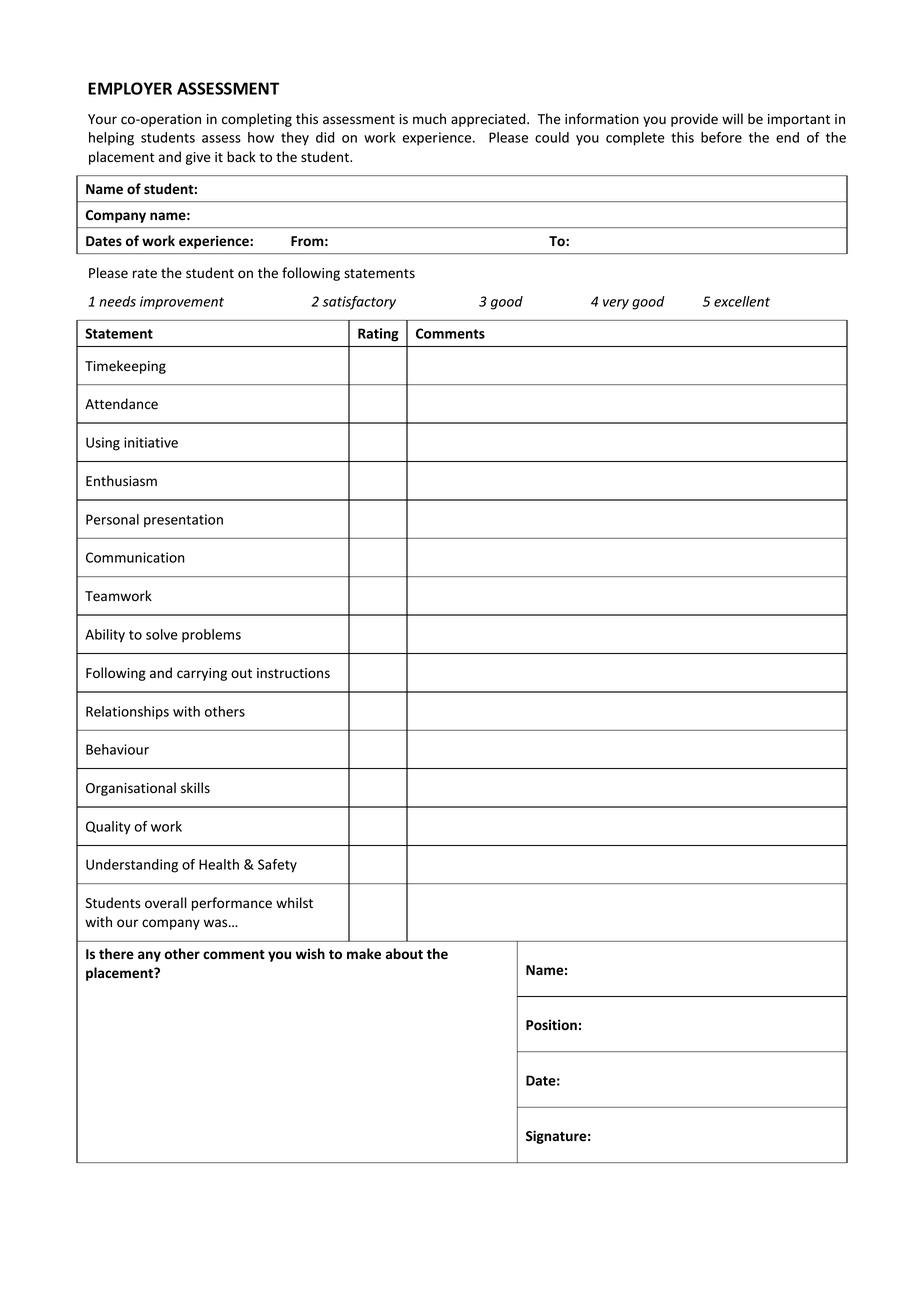 This page has width=924, height=1308. Describe the element at coordinates (429, 118) in the page. I see `much` at that location.
